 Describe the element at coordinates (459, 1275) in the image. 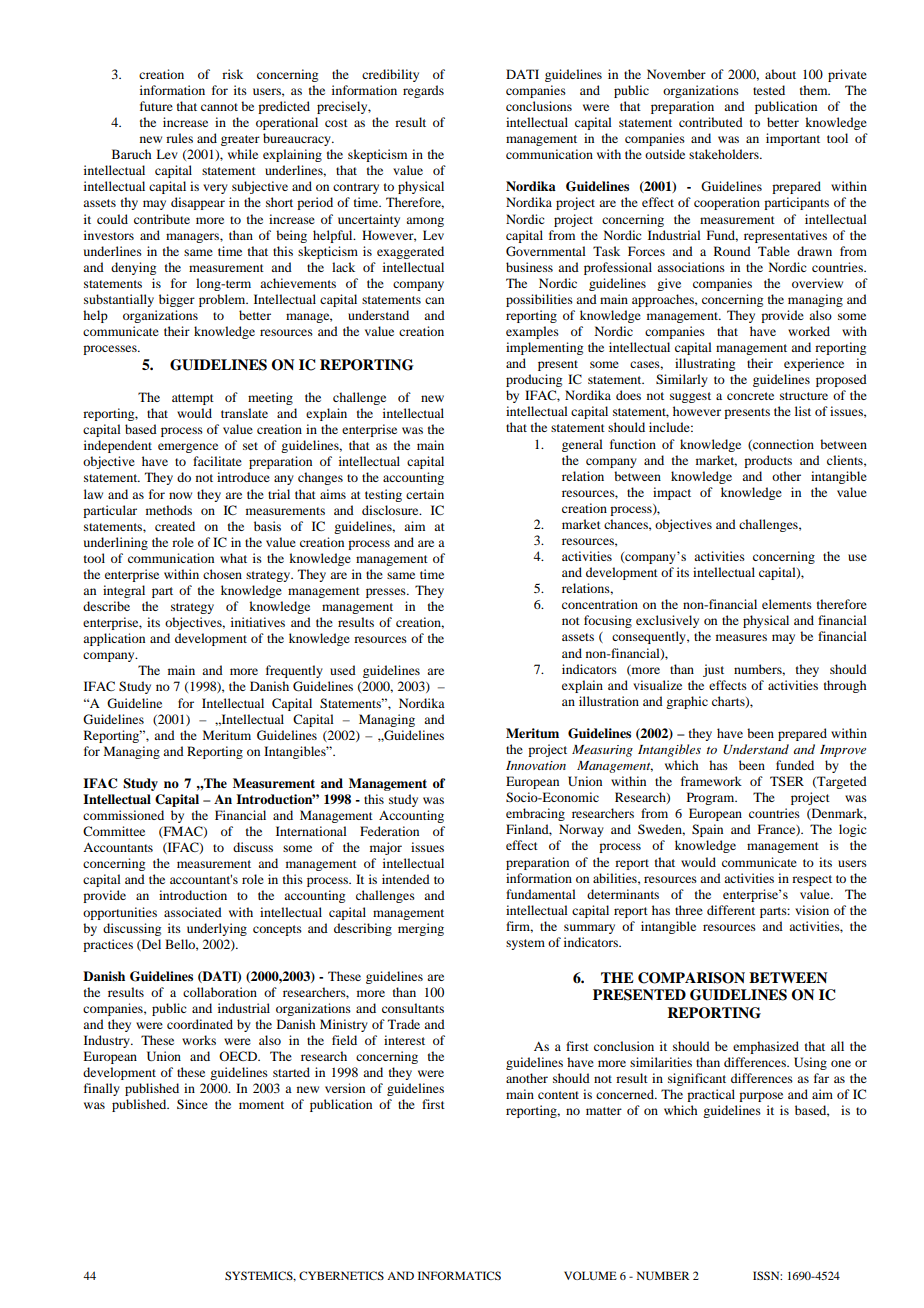

I see `INFORMATICS` at that location.
